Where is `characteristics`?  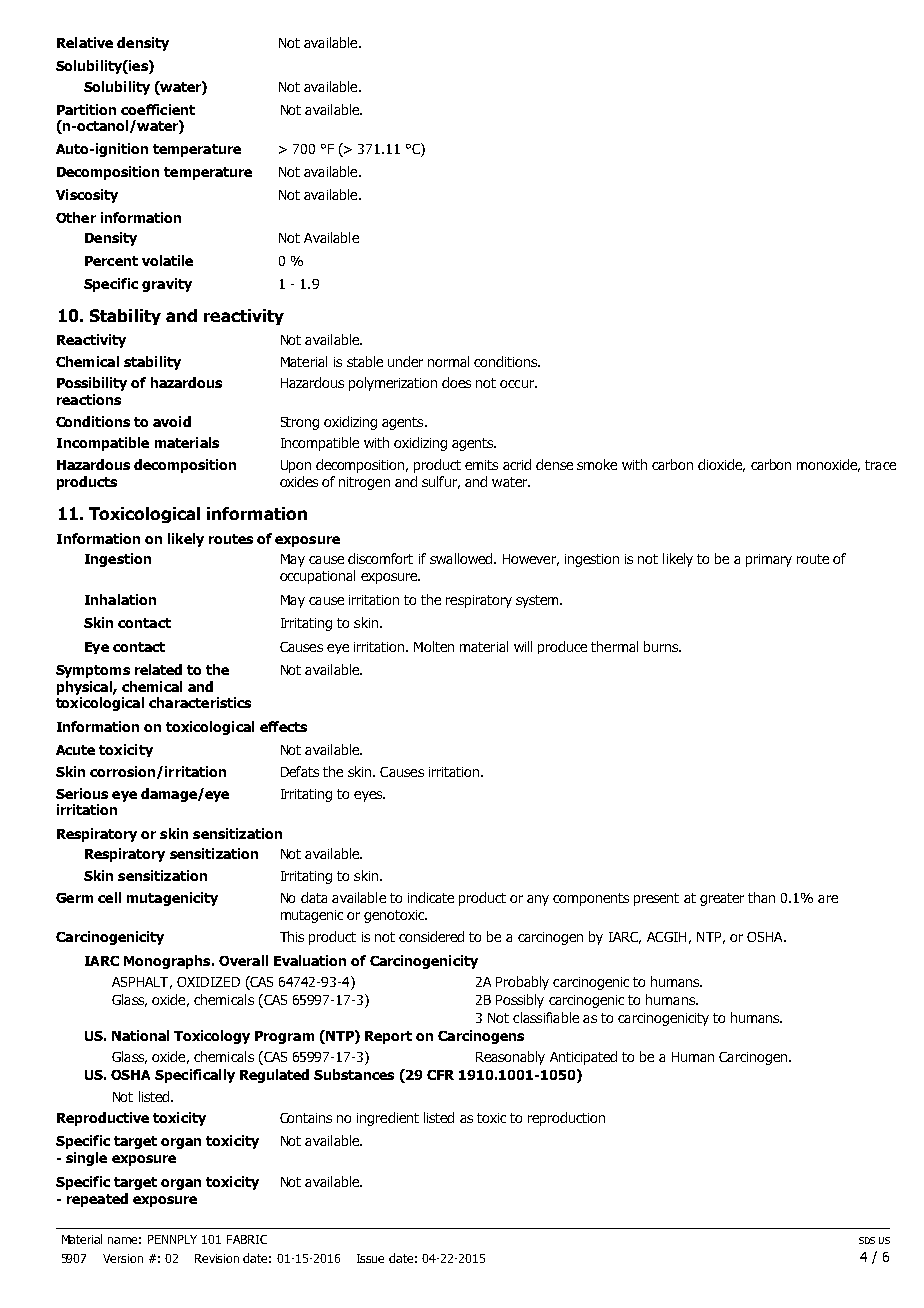 characteristics is located at coordinates (200, 702).
